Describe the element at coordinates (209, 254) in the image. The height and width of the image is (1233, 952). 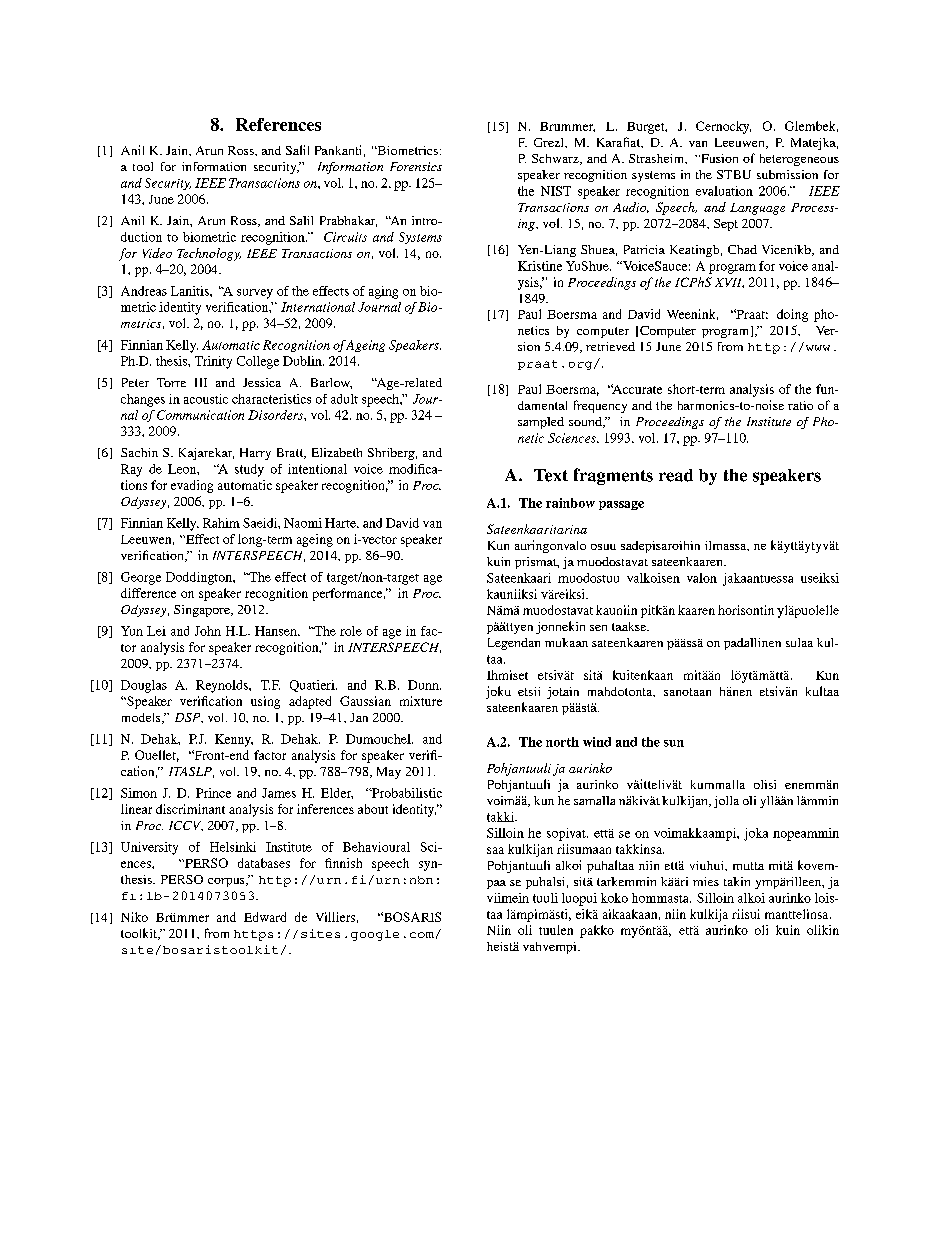
I see `Technology` at that location.
